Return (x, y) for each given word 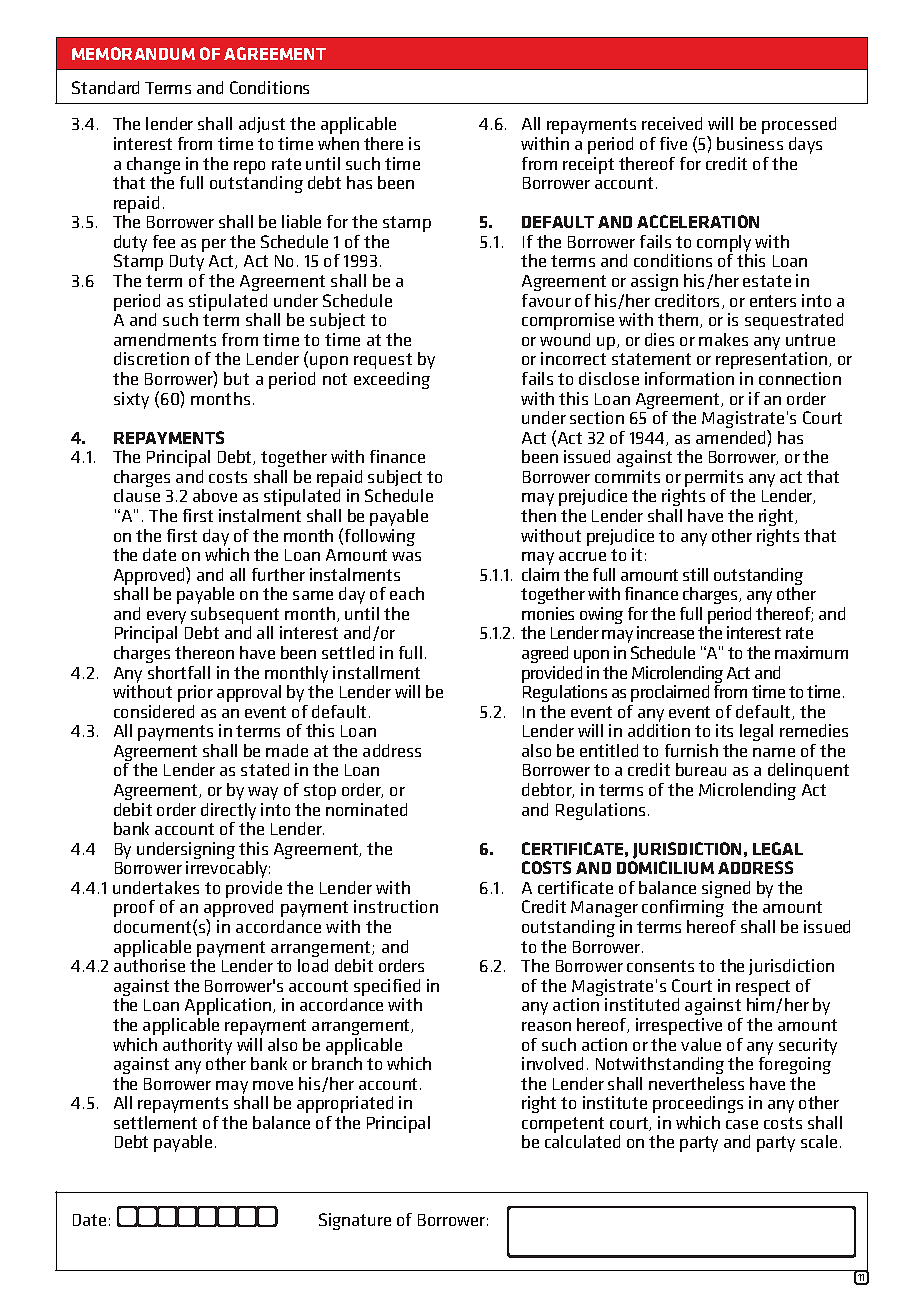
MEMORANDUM (133, 53)
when (338, 143)
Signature (355, 1221)
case (742, 1124)
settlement (155, 1122)
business (750, 143)
